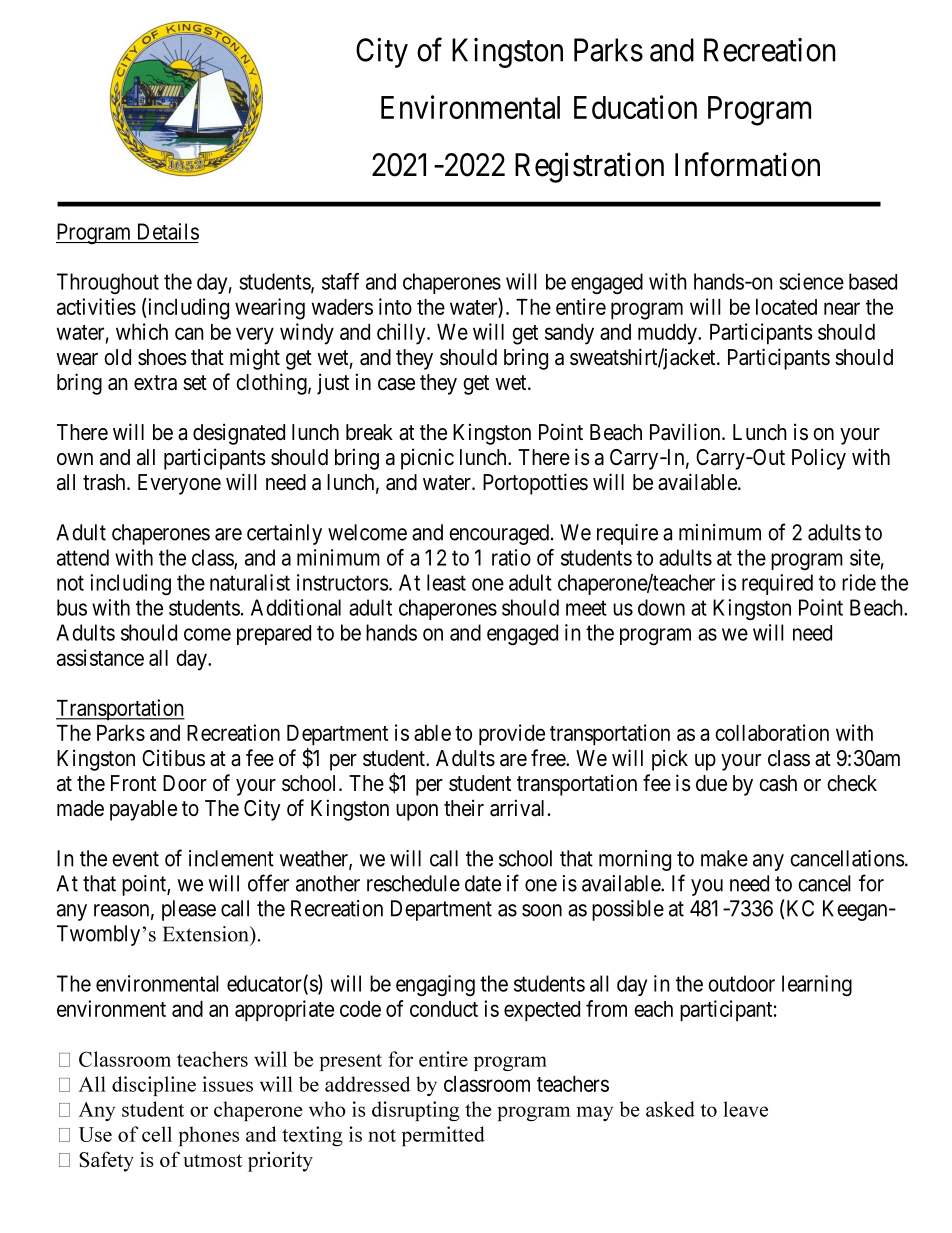  Describe the element at coordinates (859, 582) in the page. I see `ride` at that location.
